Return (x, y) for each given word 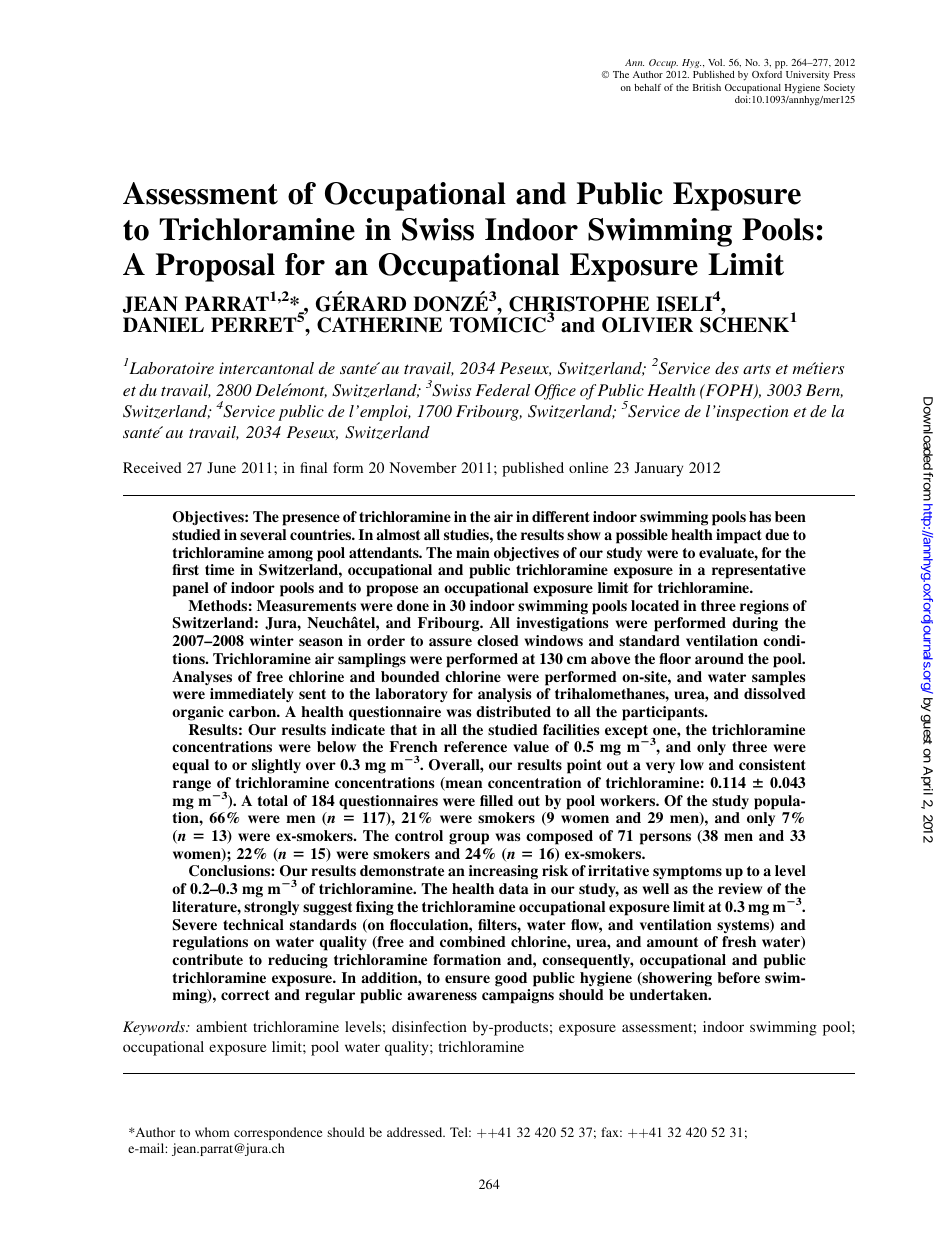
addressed (416, 1132)
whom (212, 1132)
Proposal (215, 267)
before (738, 977)
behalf (647, 87)
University (807, 76)
